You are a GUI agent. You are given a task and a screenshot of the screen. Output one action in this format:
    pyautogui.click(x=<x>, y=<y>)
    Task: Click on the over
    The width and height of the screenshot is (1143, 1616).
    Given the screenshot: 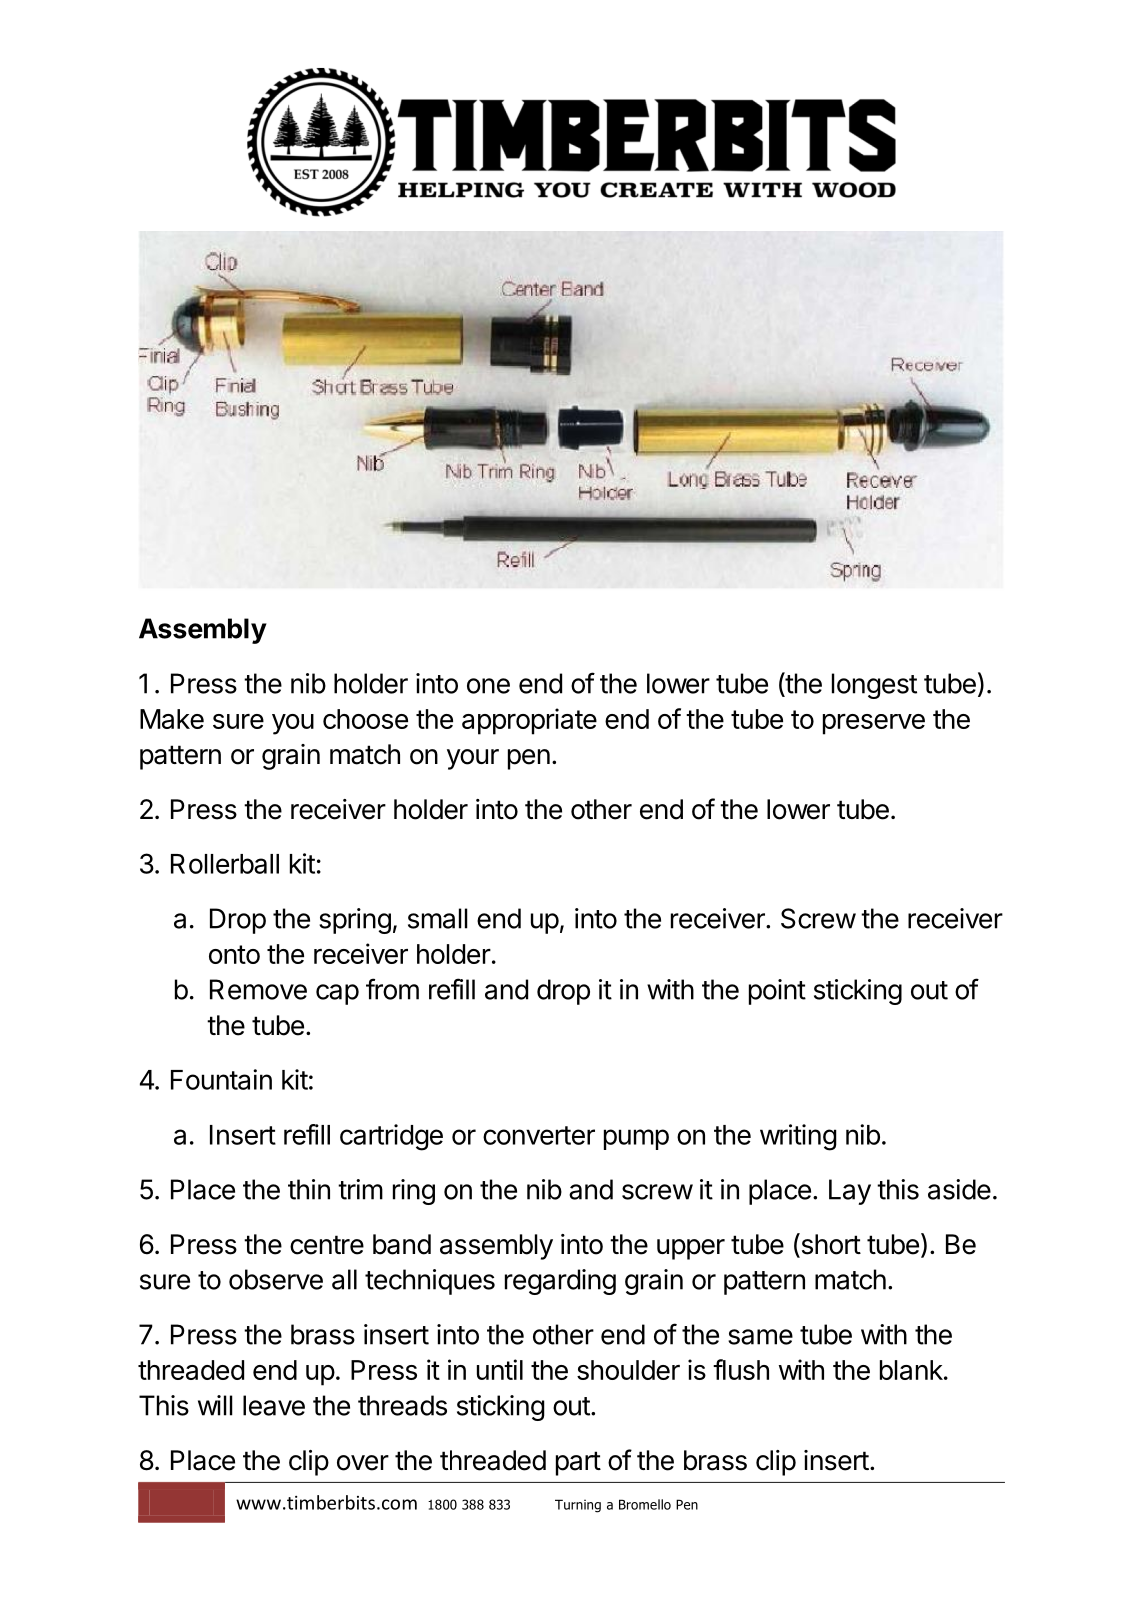 What is the action you would take?
    pyautogui.click(x=363, y=1463)
